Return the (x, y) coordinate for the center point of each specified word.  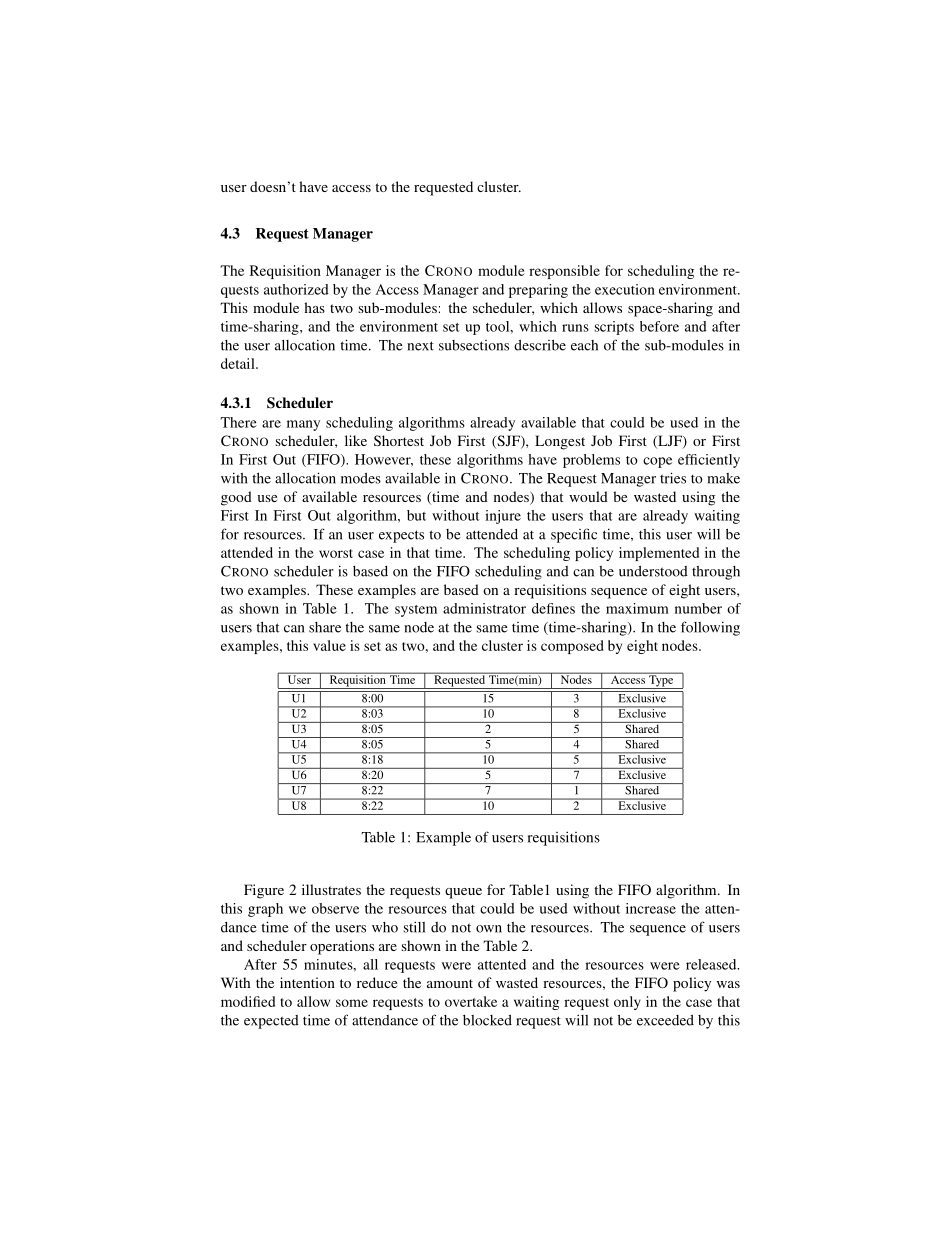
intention (307, 982)
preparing (538, 291)
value (329, 645)
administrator (484, 608)
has (314, 307)
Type (661, 681)
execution (625, 289)
